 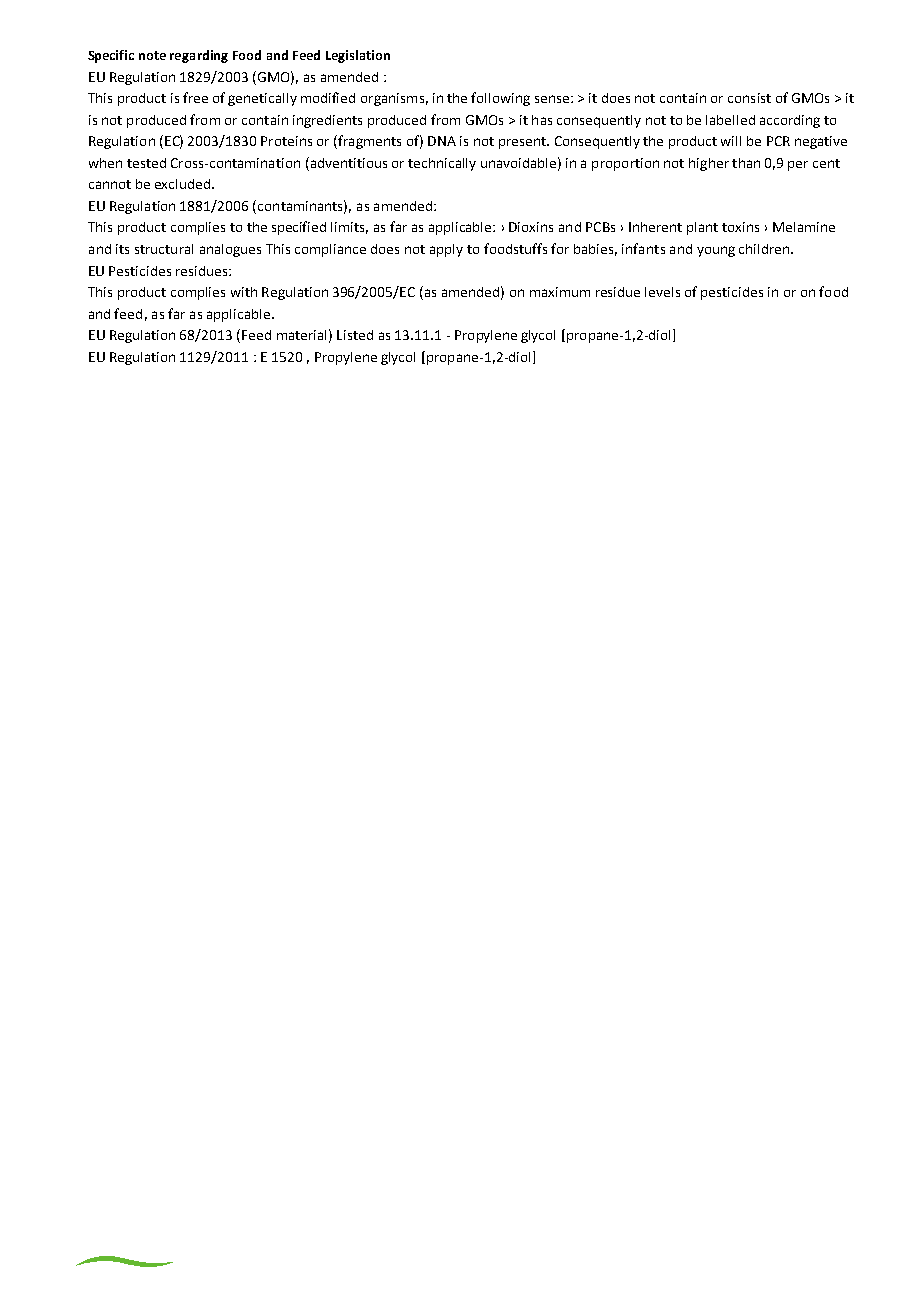 What do you see at coordinates (709, 164) in the document?
I see `higher` at bounding box center [709, 164].
